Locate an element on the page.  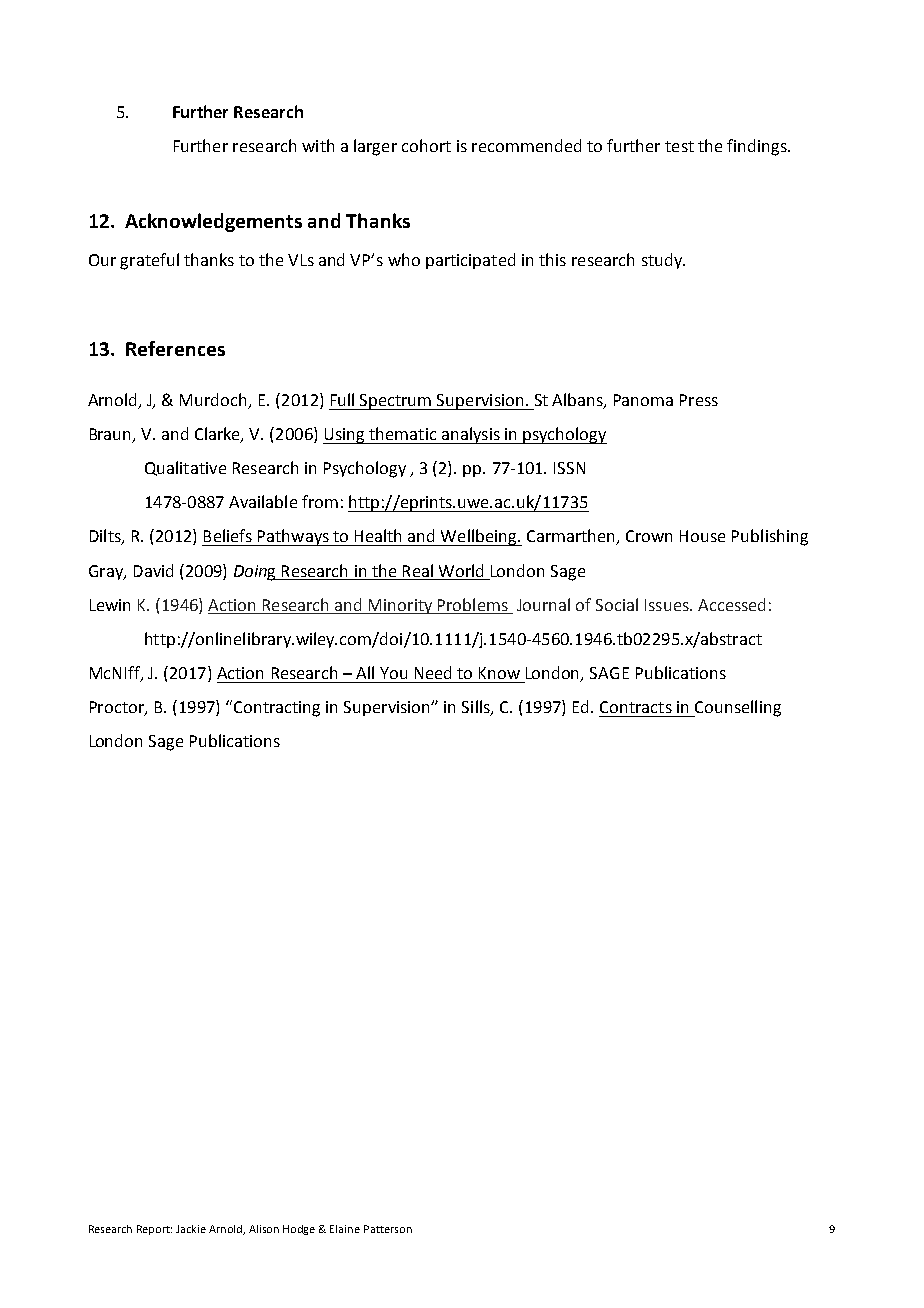
Need is located at coordinates (433, 672).
